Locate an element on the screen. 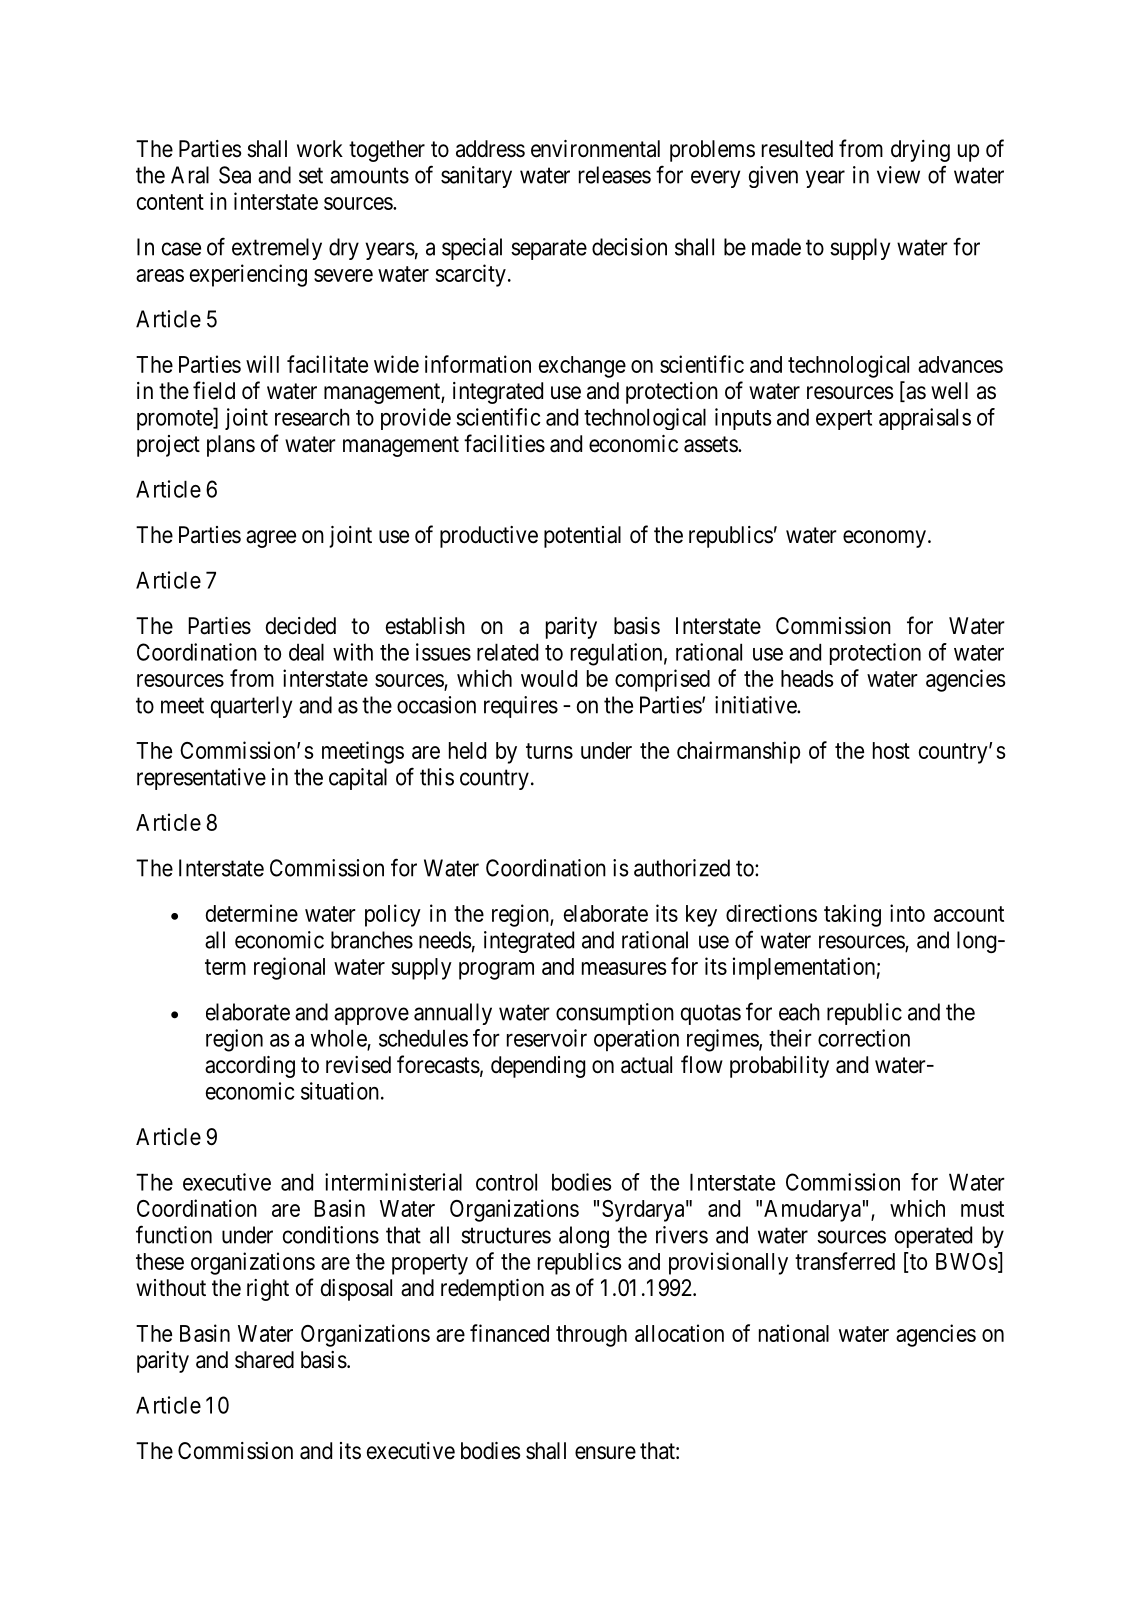  representative is located at coordinates (201, 779).
